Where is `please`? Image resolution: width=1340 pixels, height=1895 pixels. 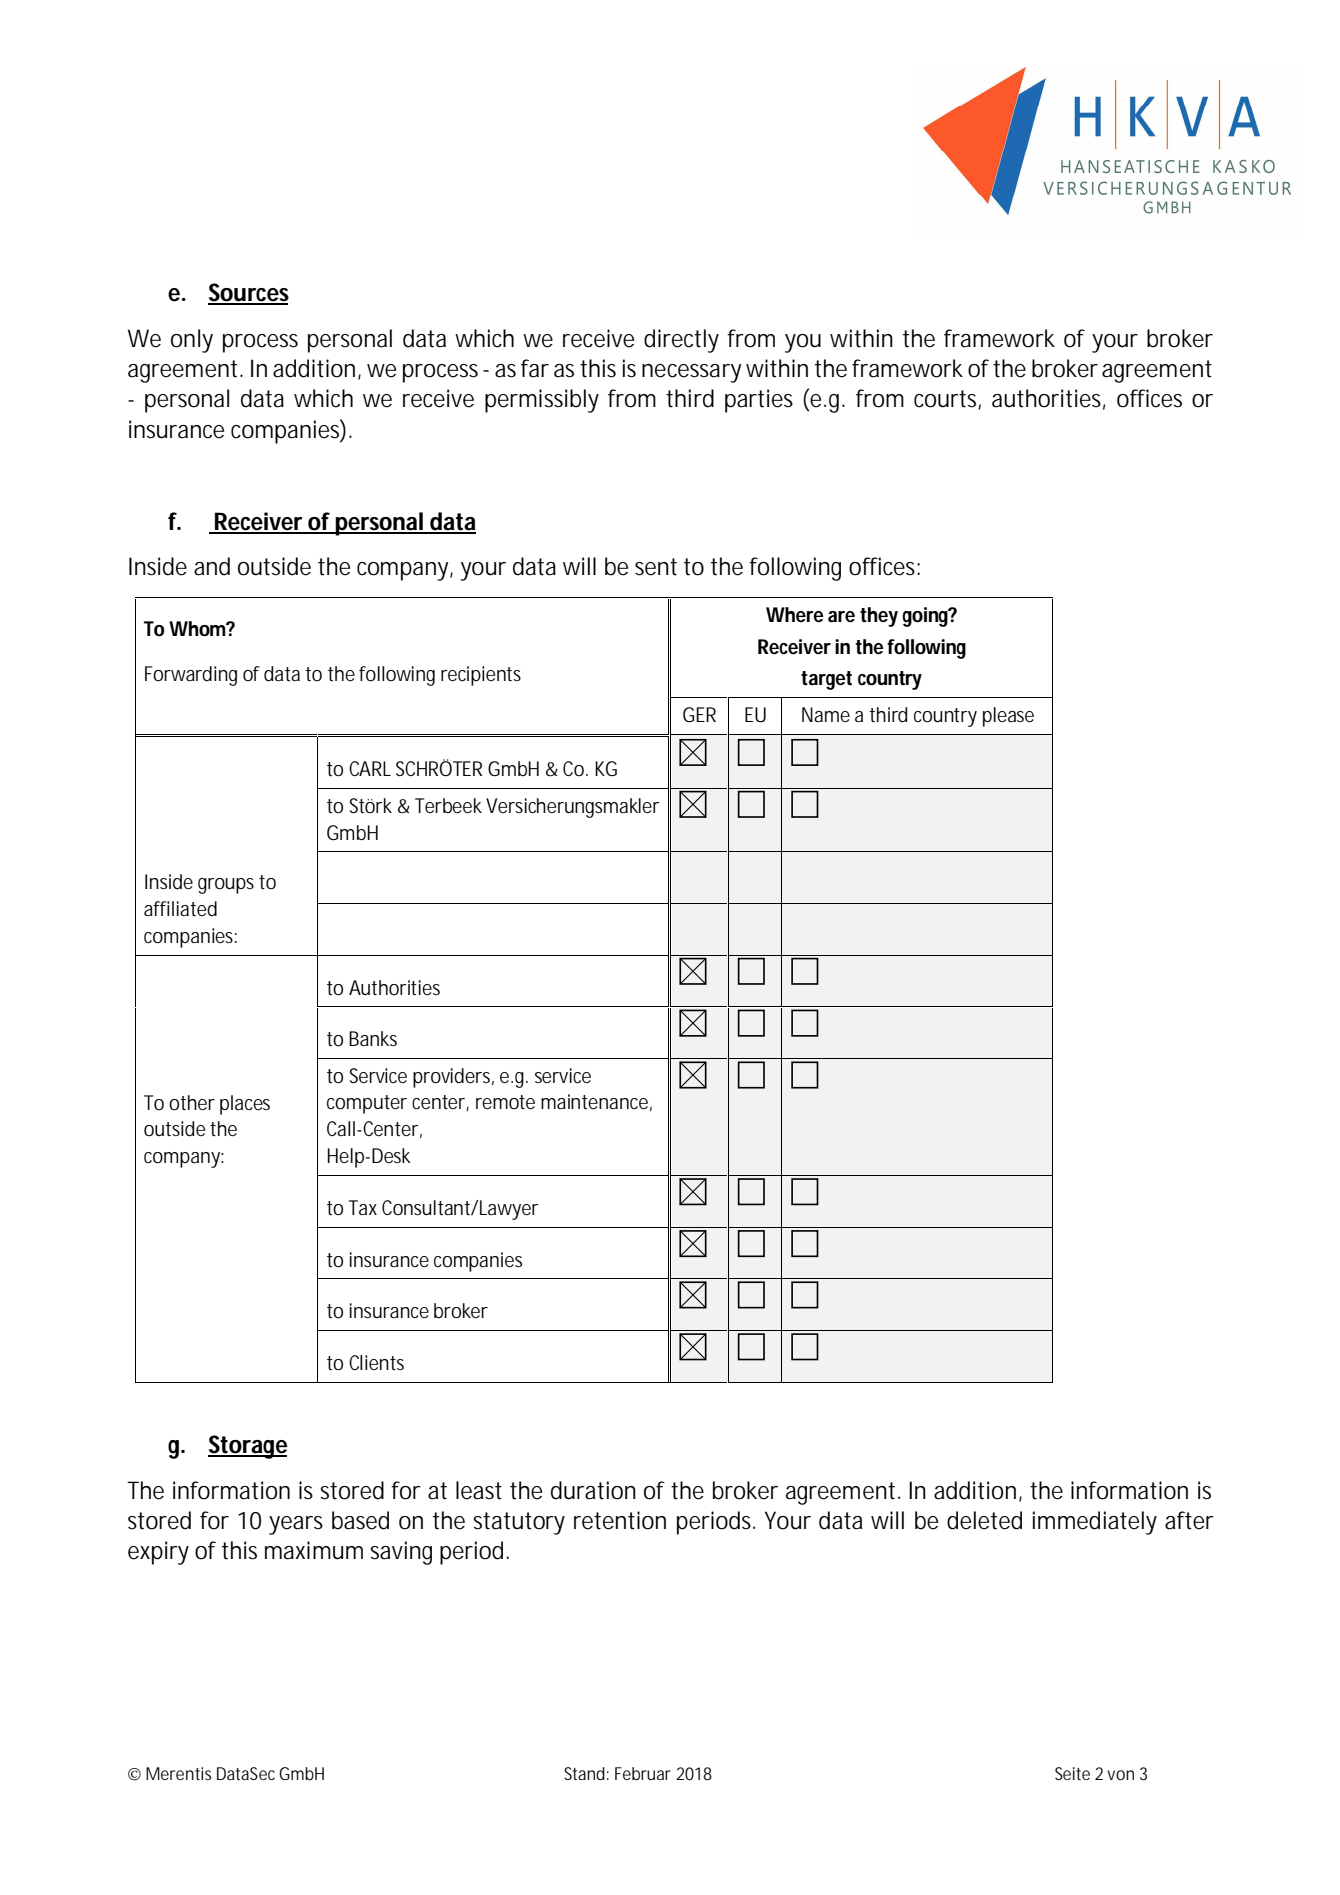
please is located at coordinates (1008, 717).
